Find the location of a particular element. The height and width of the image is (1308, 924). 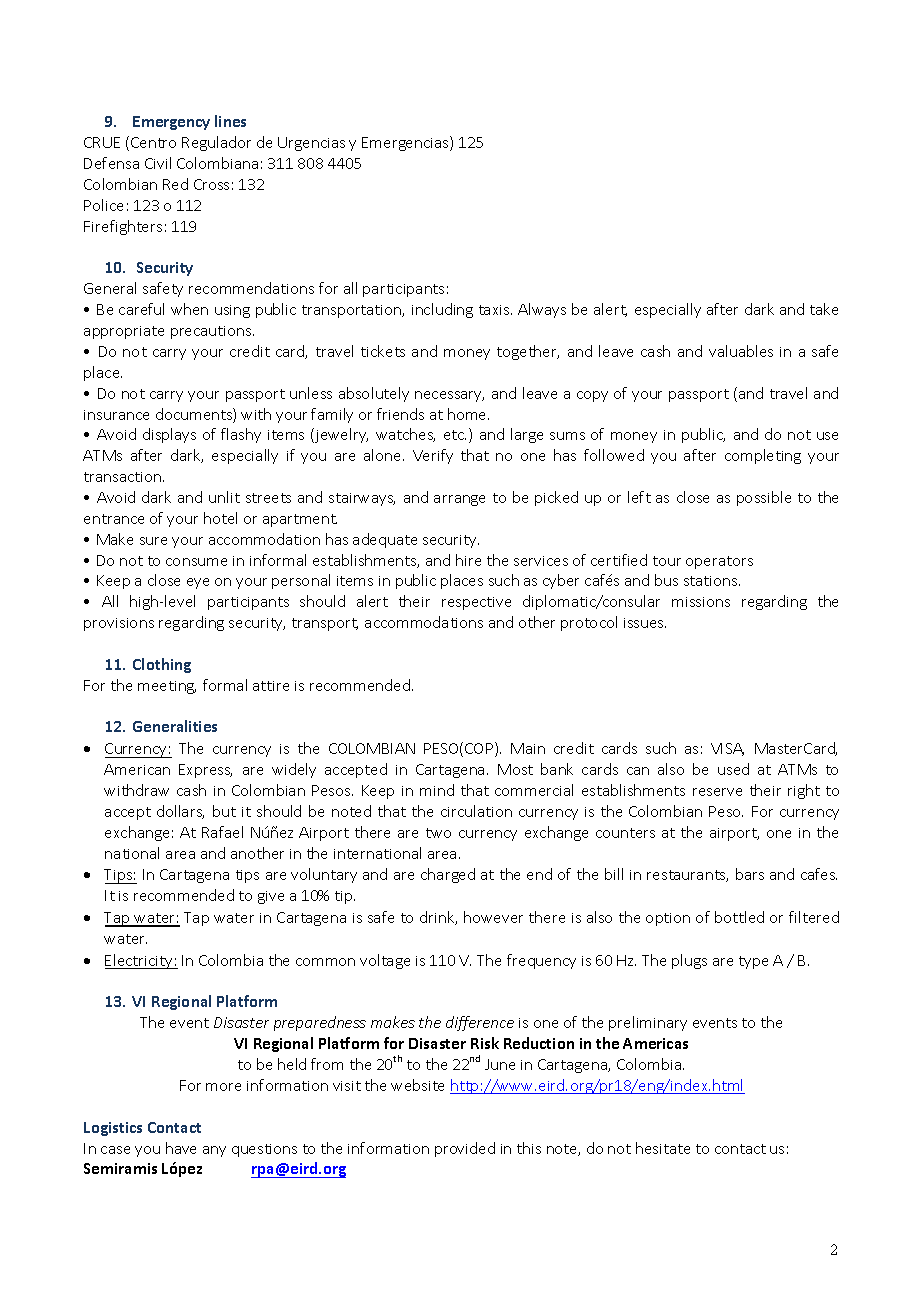

completing is located at coordinates (763, 456).
